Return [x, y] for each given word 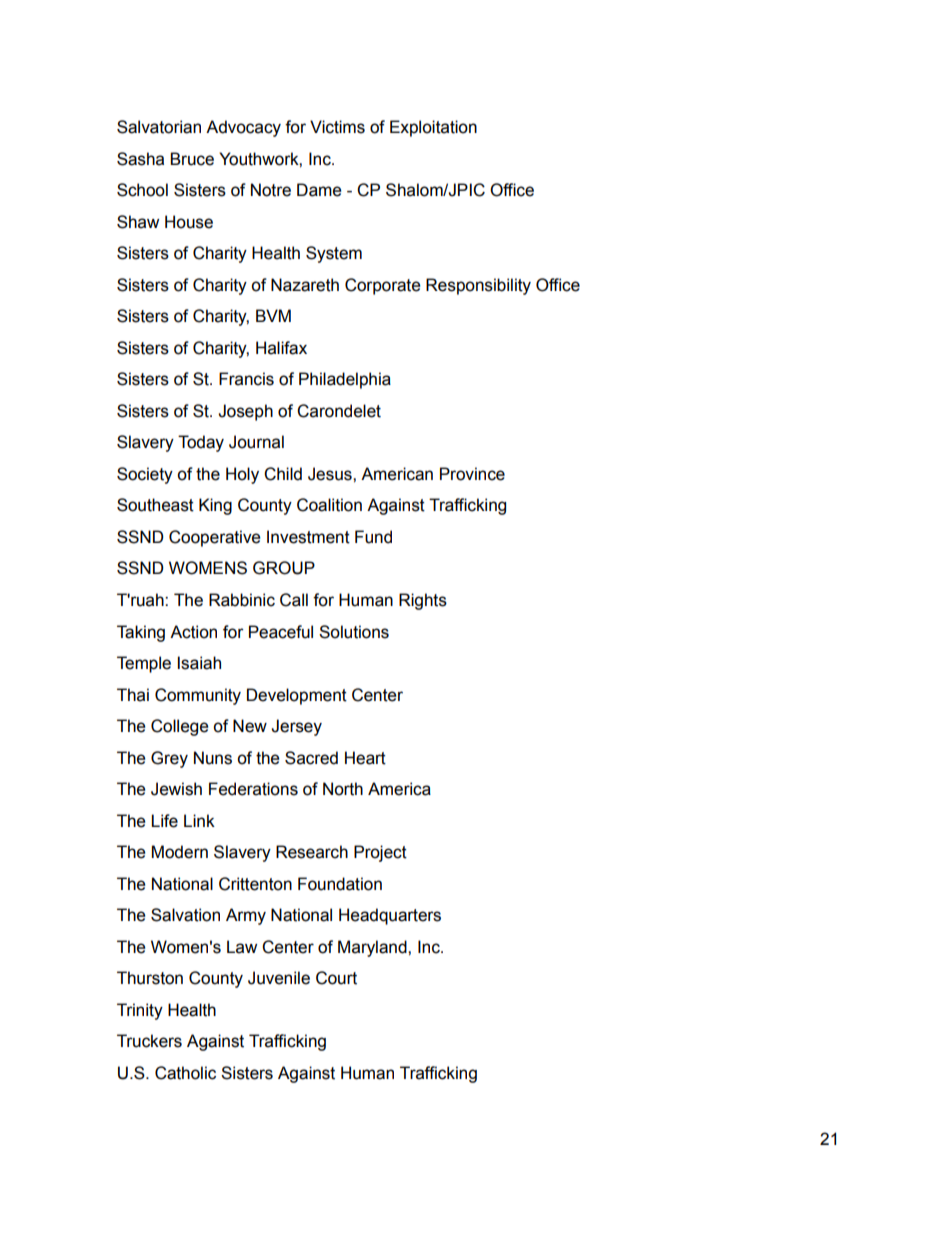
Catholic [185, 1073]
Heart [365, 758]
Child [283, 474]
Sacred [311, 758]
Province [472, 474]
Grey [169, 759]
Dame [319, 190]
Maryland [373, 948]
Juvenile [279, 978]
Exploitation [433, 128]
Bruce [192, 159]
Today [201, 443]
